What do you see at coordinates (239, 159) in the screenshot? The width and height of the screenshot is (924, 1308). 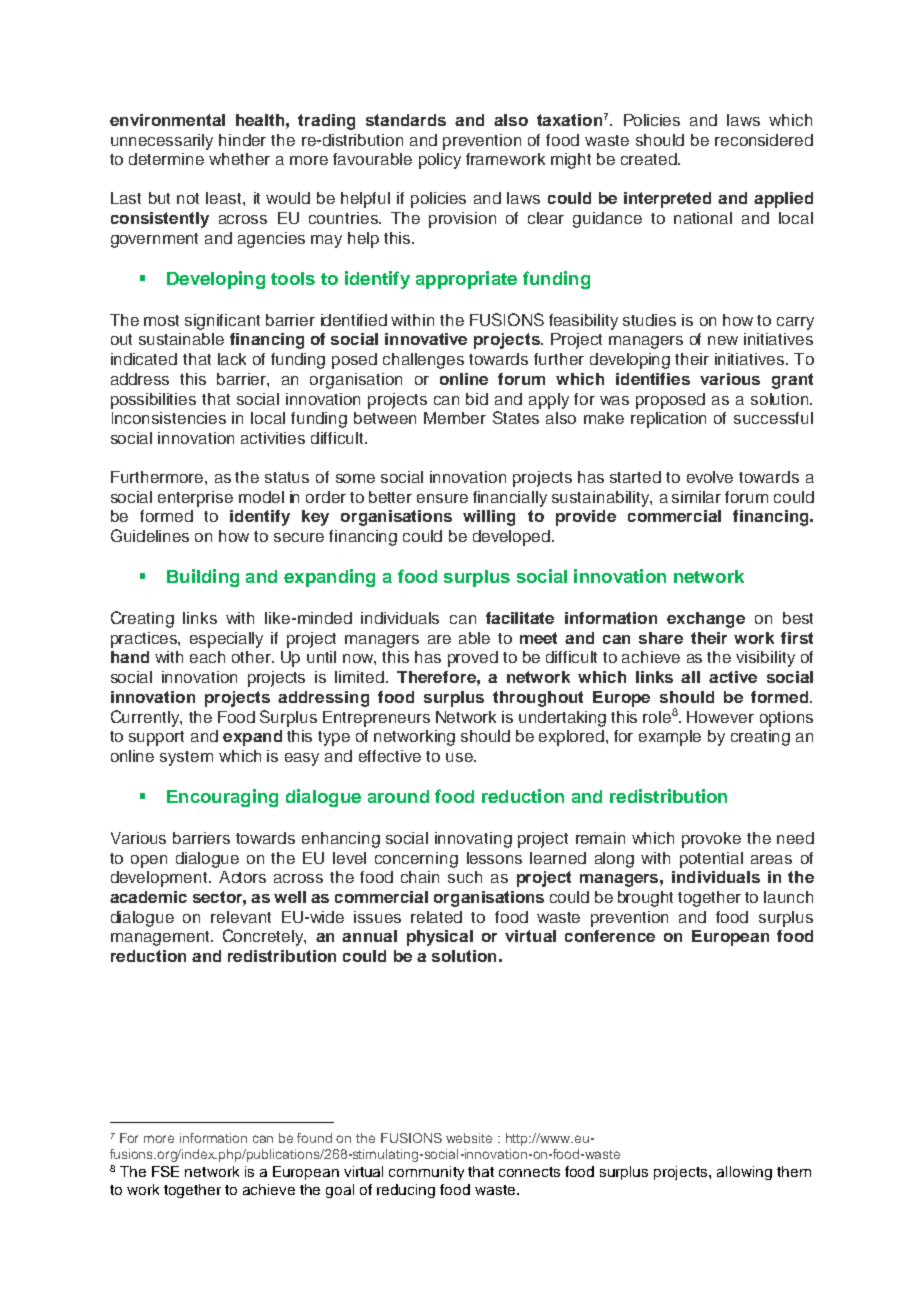 I see `whether` at bounding box center [239, 159].
